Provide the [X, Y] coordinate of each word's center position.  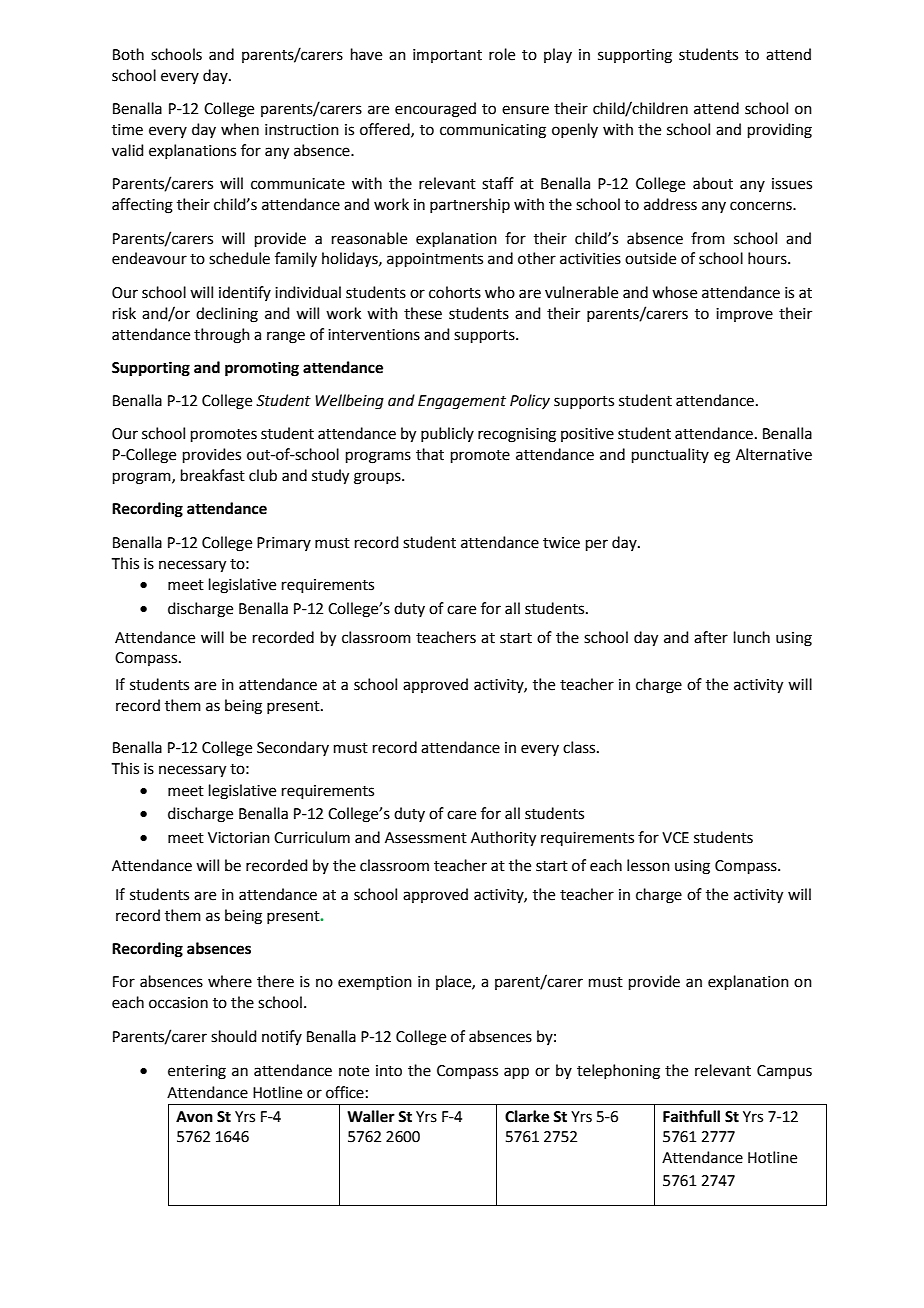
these [423, 313]
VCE [675, 838]
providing [780, 131]
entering [197, 1072]
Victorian [239, 838]
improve [744, 315]
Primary [284, 544]
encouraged [435, 110]
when [240, 129]
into [389, 1071]
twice [561, 543]
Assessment [426, 838]
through [222, 336]
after [711, 637]
